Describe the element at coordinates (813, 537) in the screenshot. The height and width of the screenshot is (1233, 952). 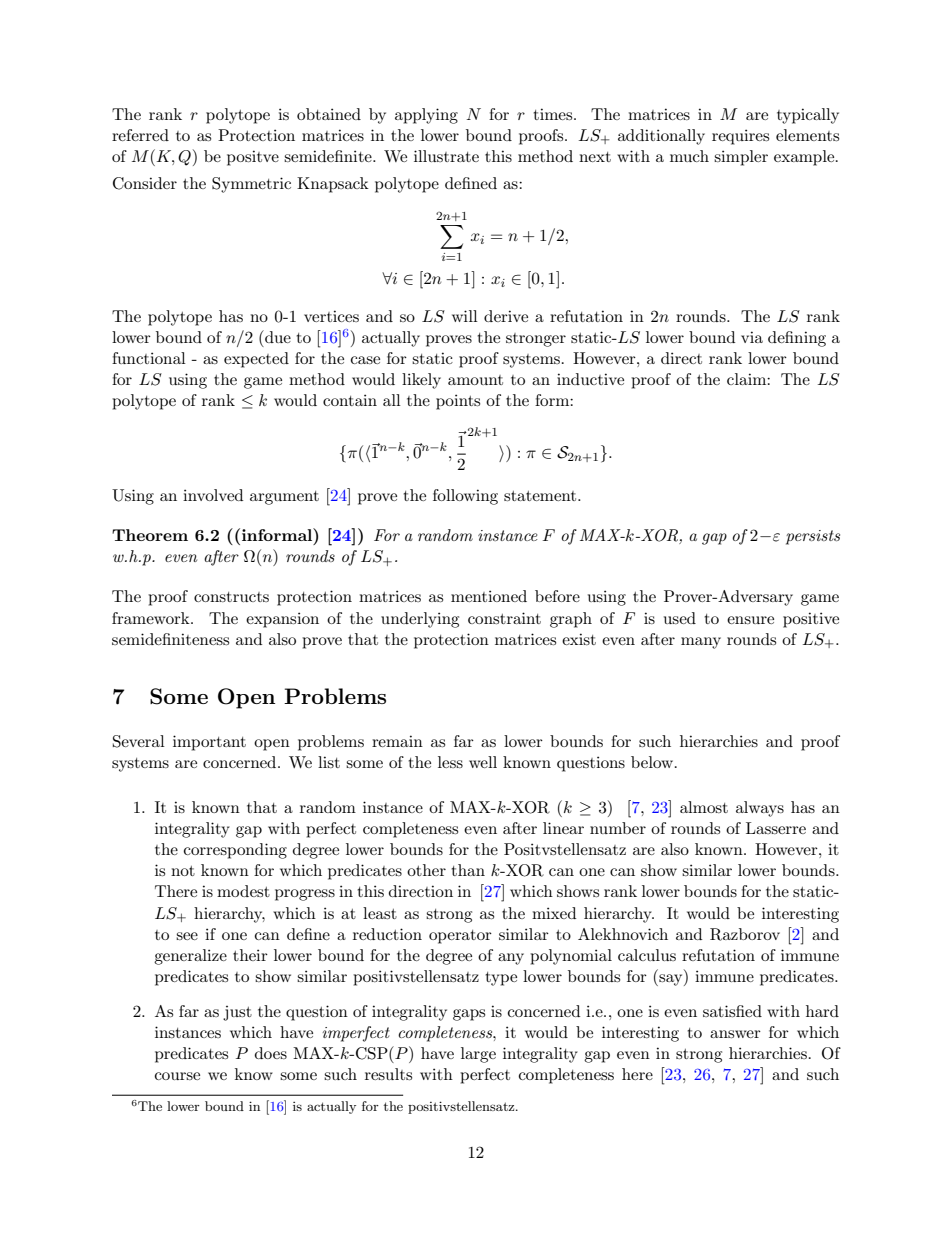
I see `persists` at that location.
